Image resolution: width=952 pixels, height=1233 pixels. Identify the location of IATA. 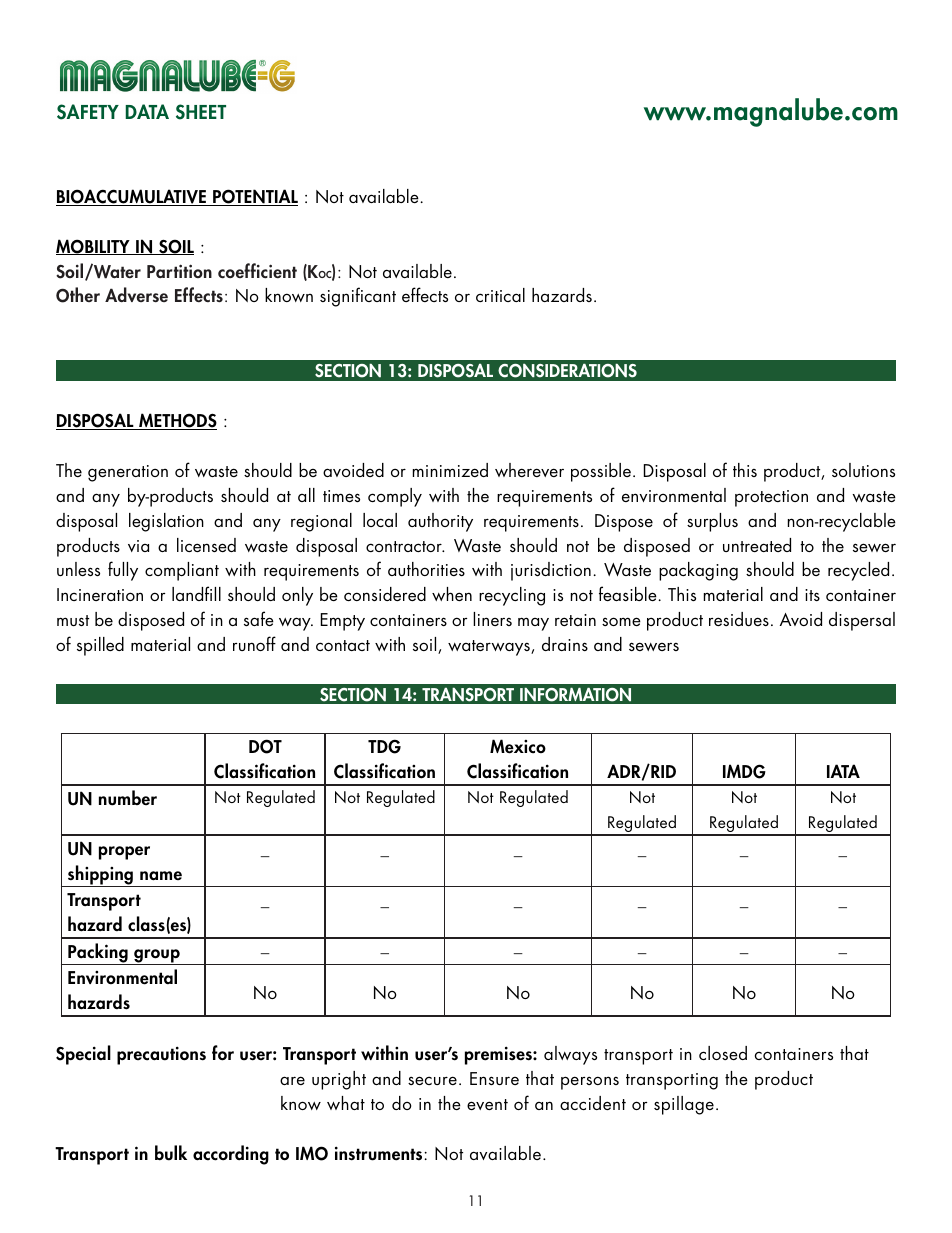
(843, 771).
